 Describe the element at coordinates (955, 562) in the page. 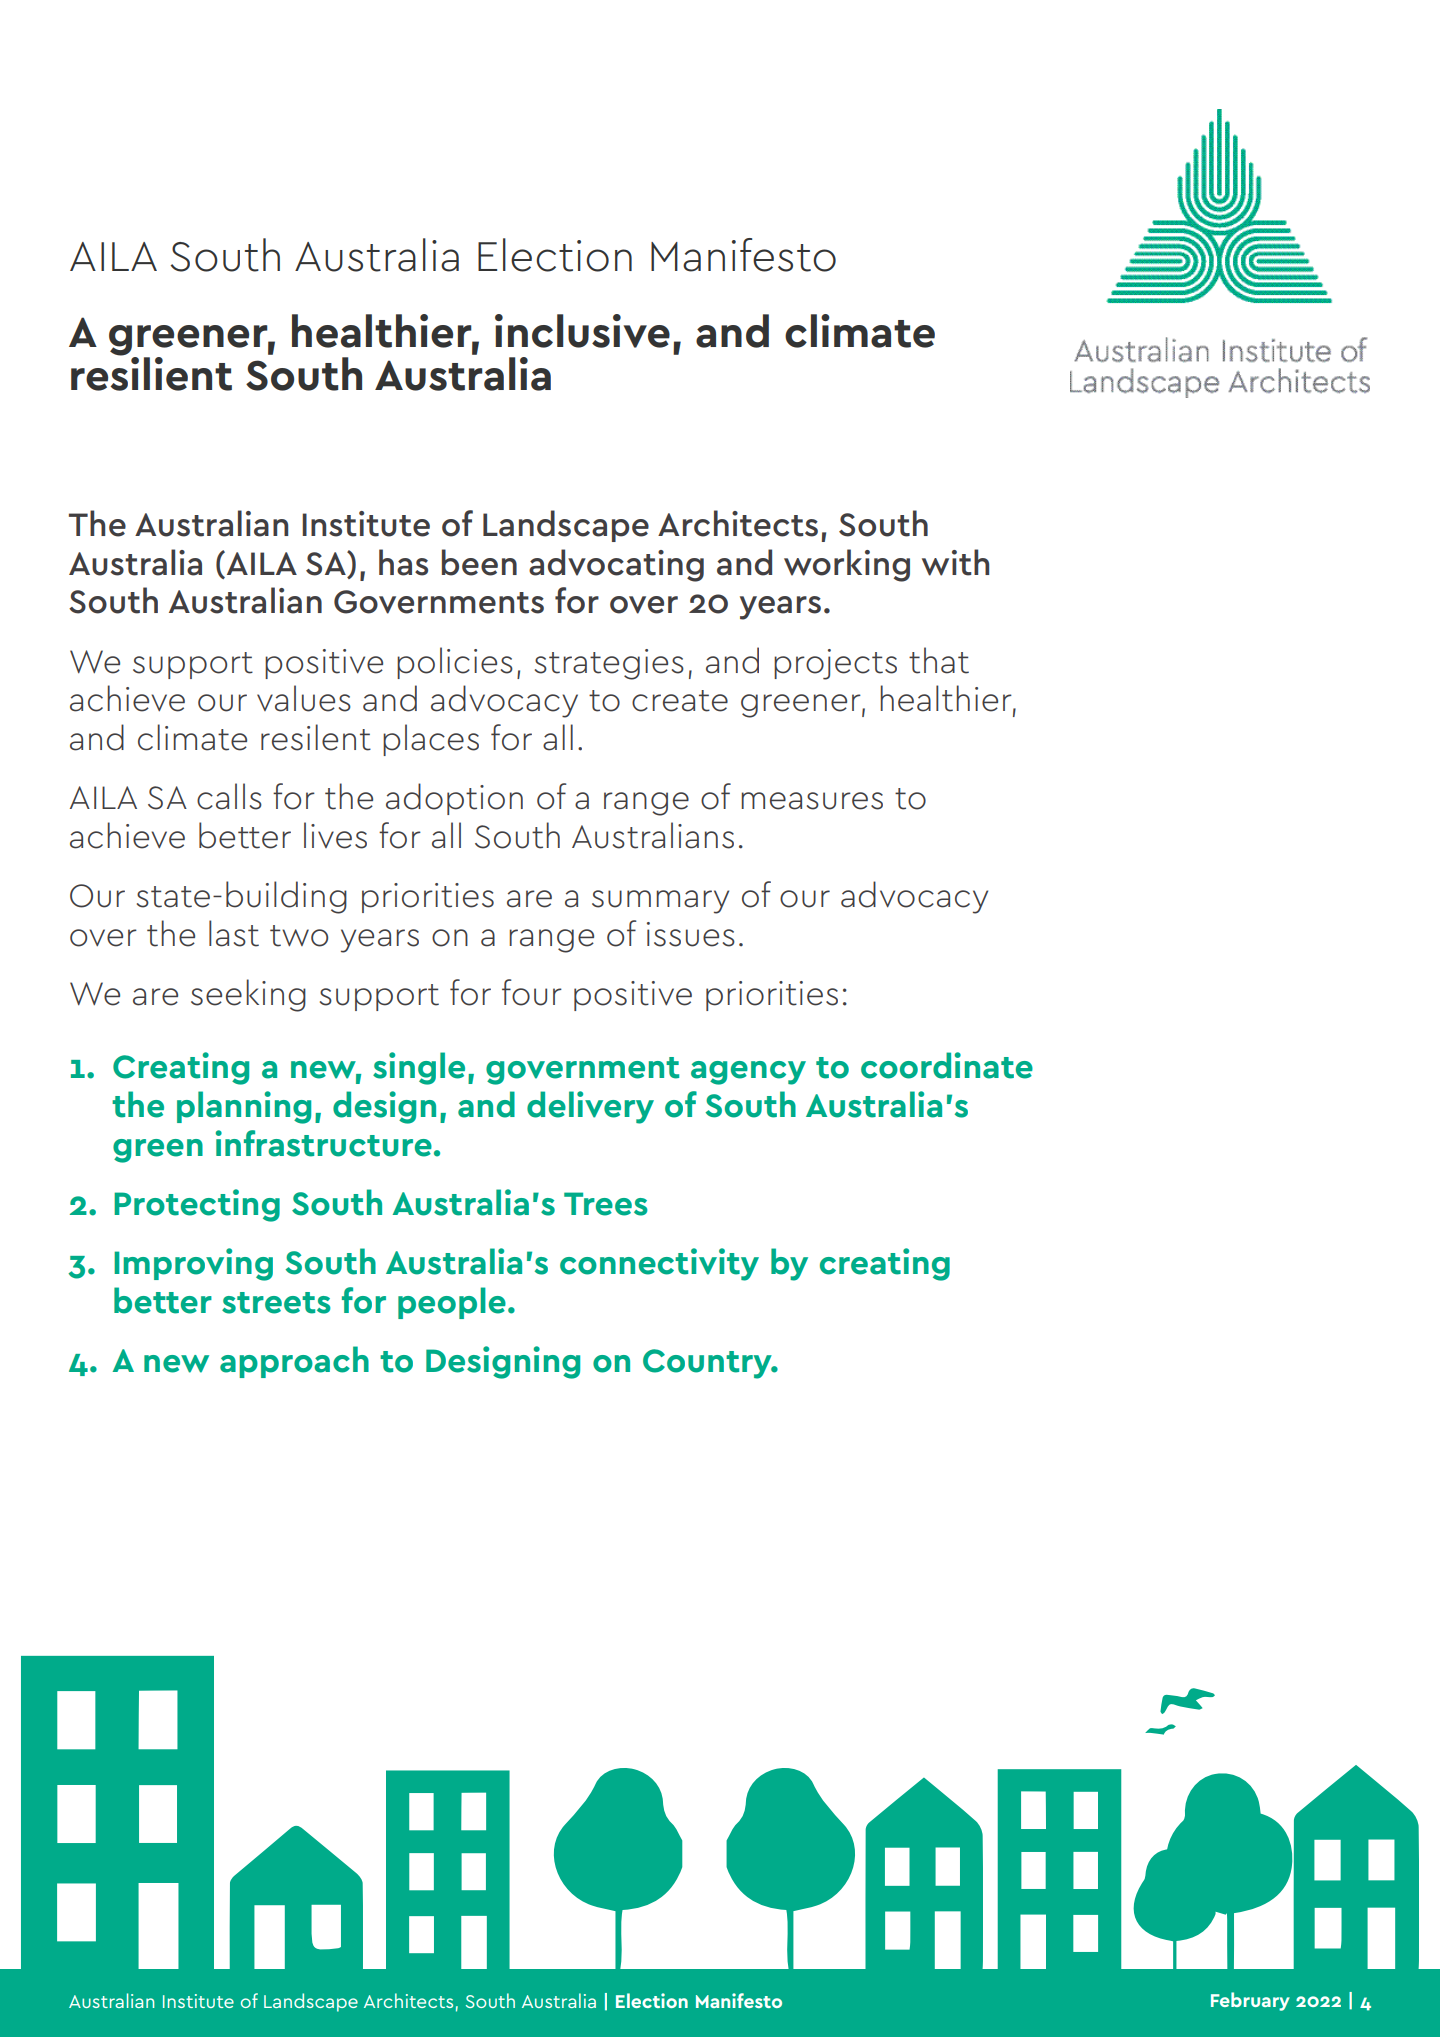

I see `with` at that location.
